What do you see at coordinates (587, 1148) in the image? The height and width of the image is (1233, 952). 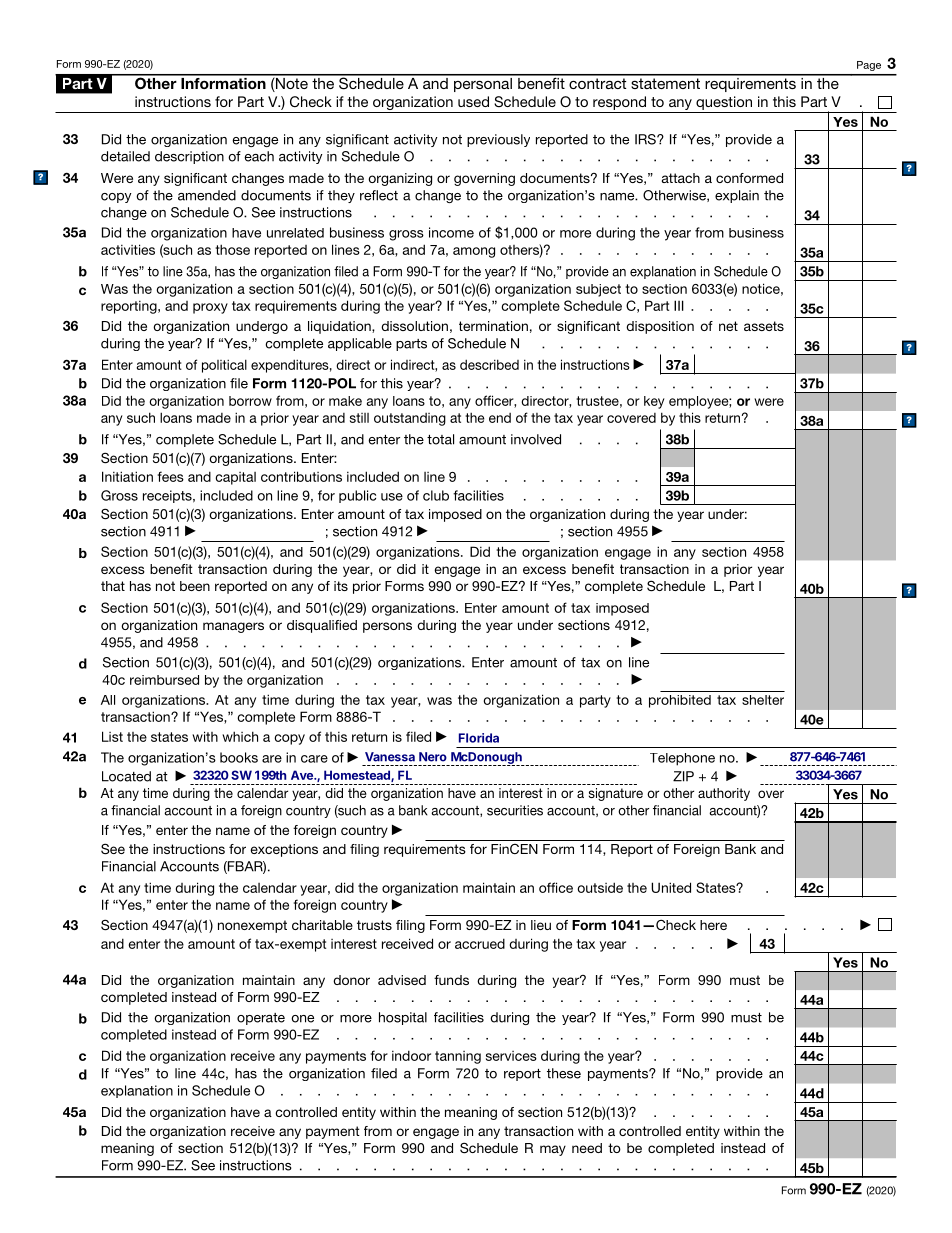 I see `need` at bounding box center [587, 1148].
